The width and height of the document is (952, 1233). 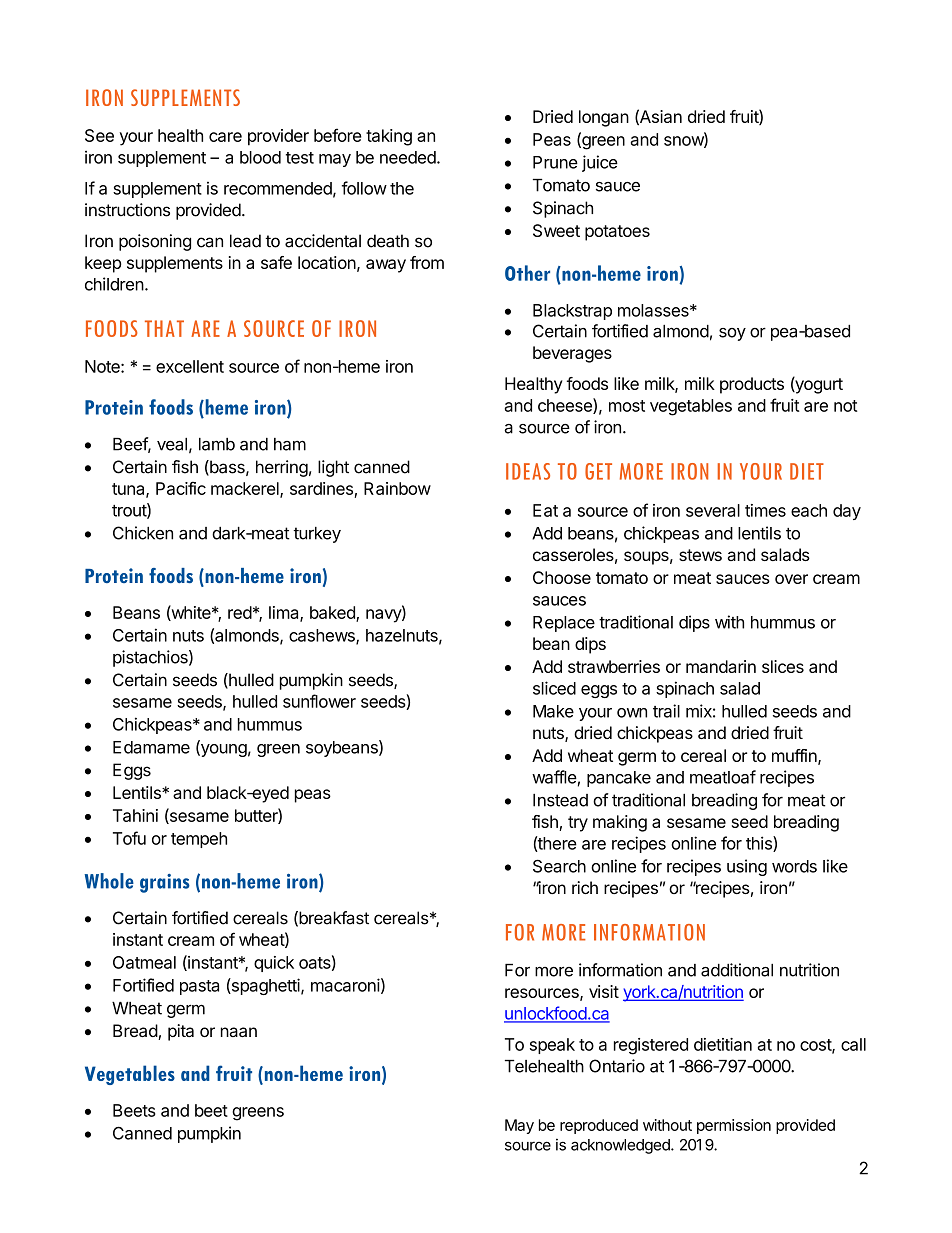 I want to click on Replace, so click(x=564, y=624).
